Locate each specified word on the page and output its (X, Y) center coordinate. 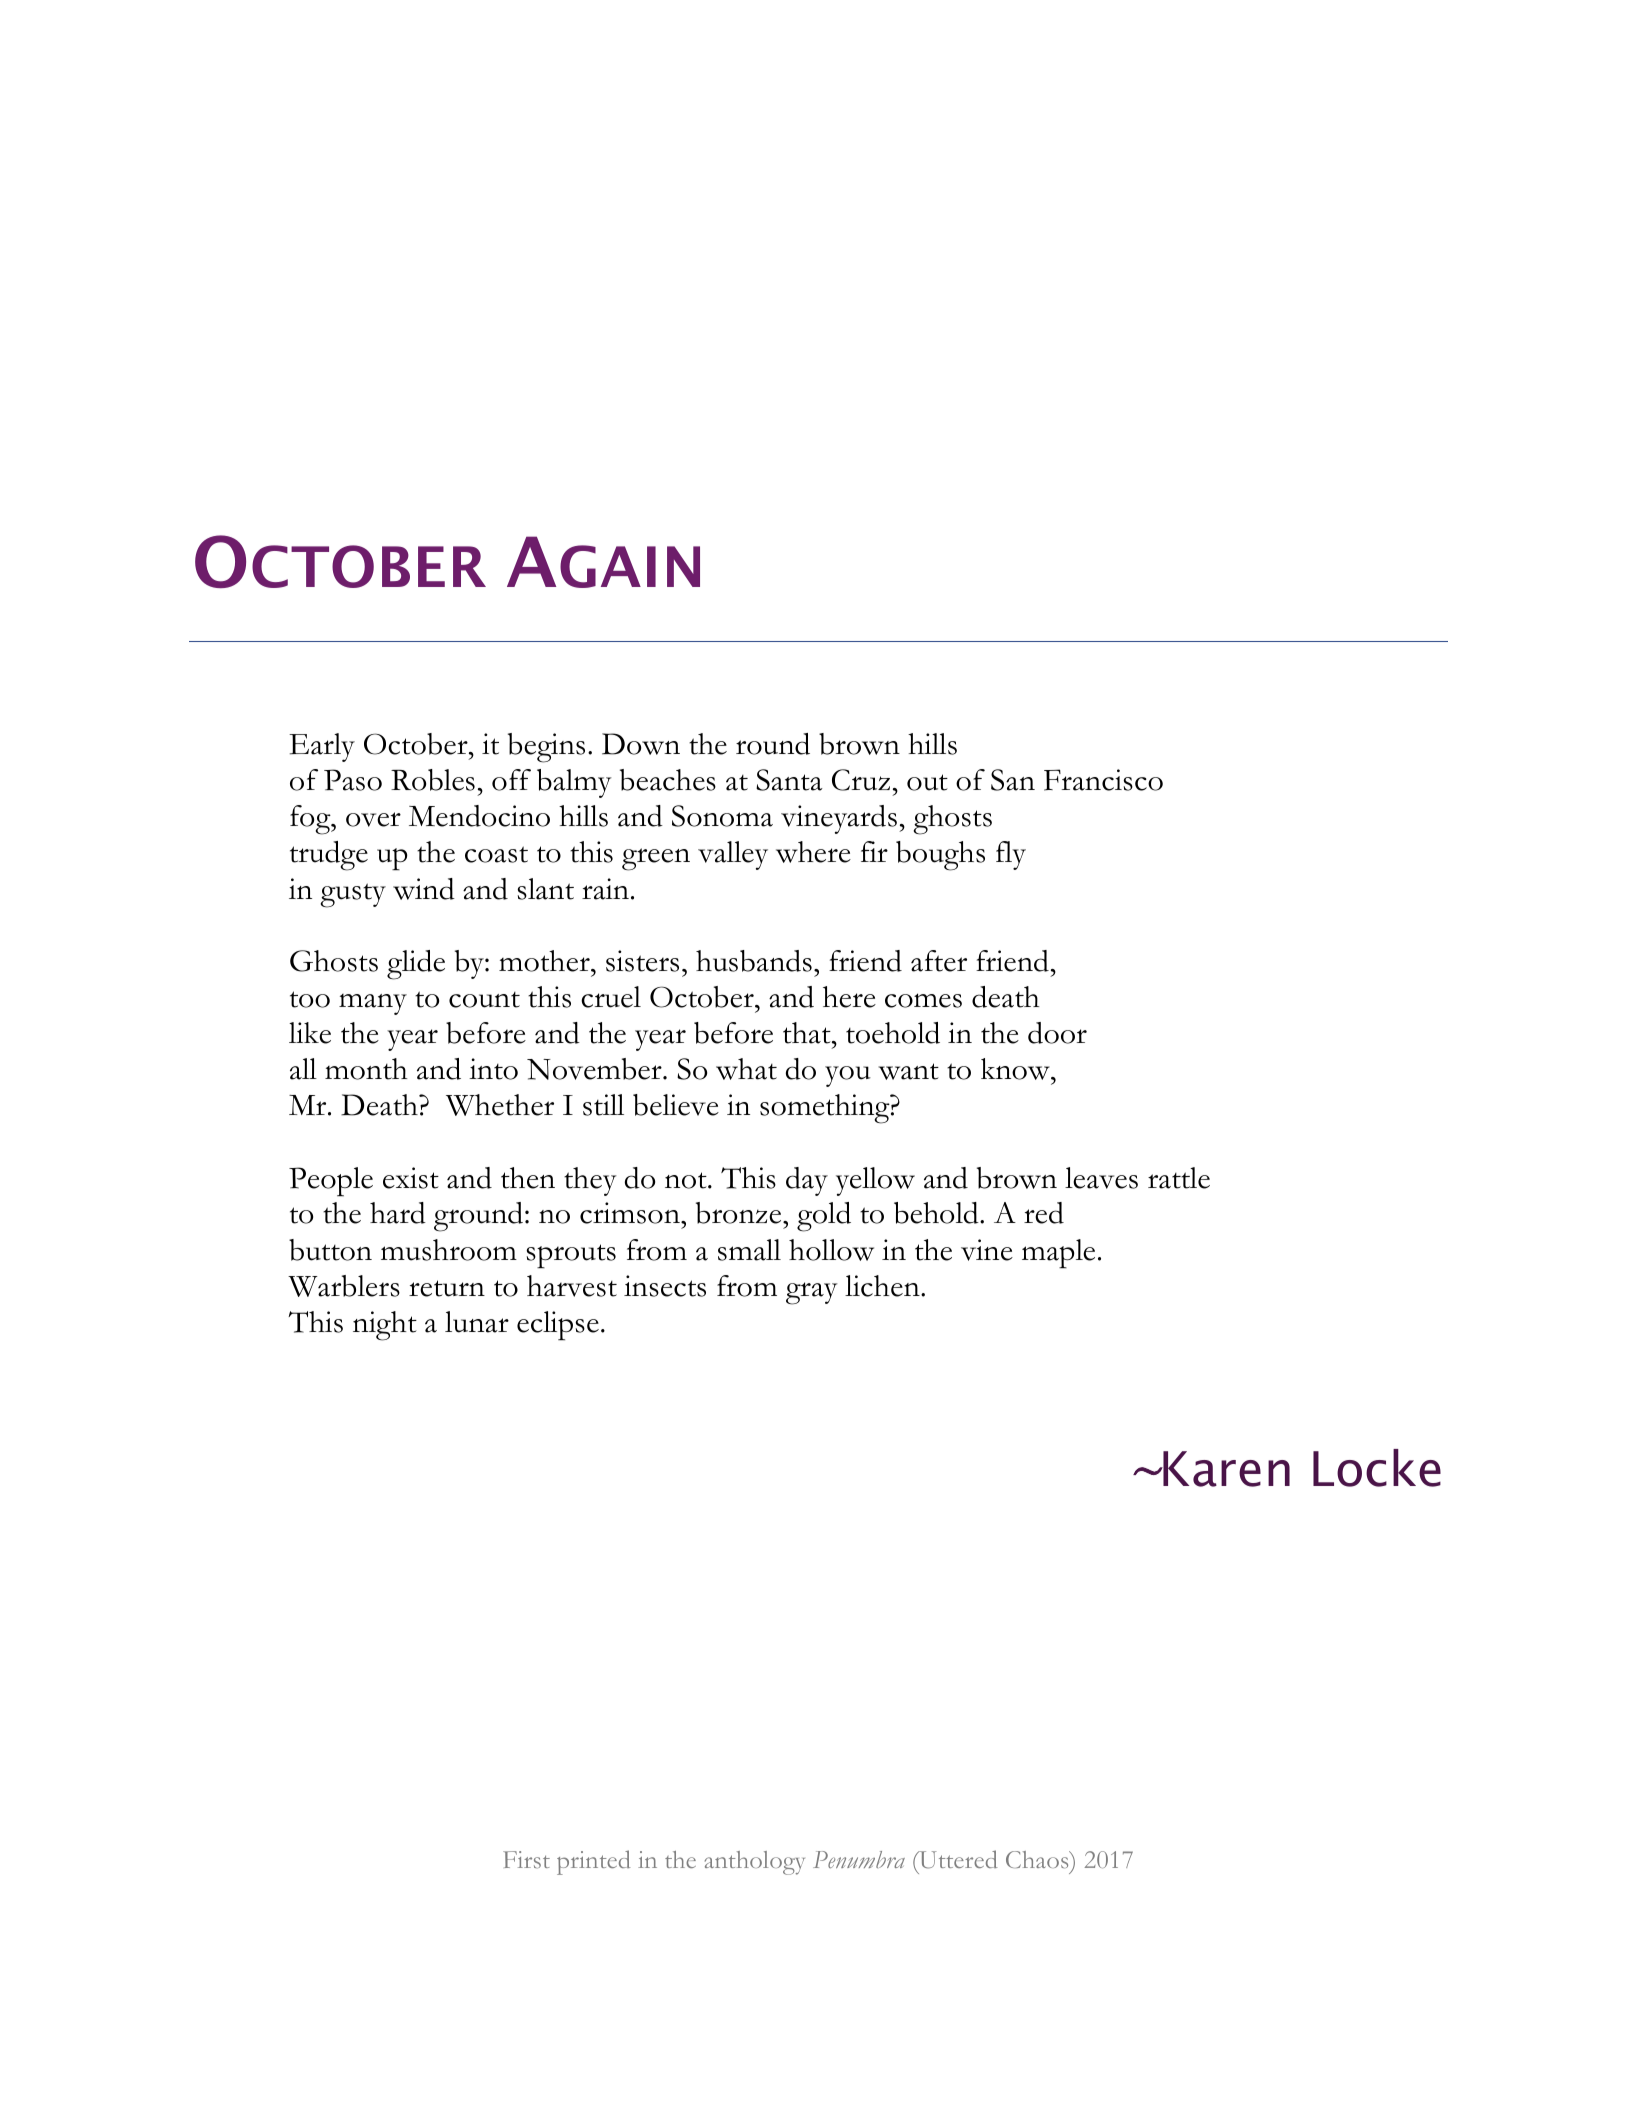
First (526, 1860)
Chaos (1038, 1860)
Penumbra (859, 1859)
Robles (433, 780)
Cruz (861, 780)
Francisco (1103, 780)
